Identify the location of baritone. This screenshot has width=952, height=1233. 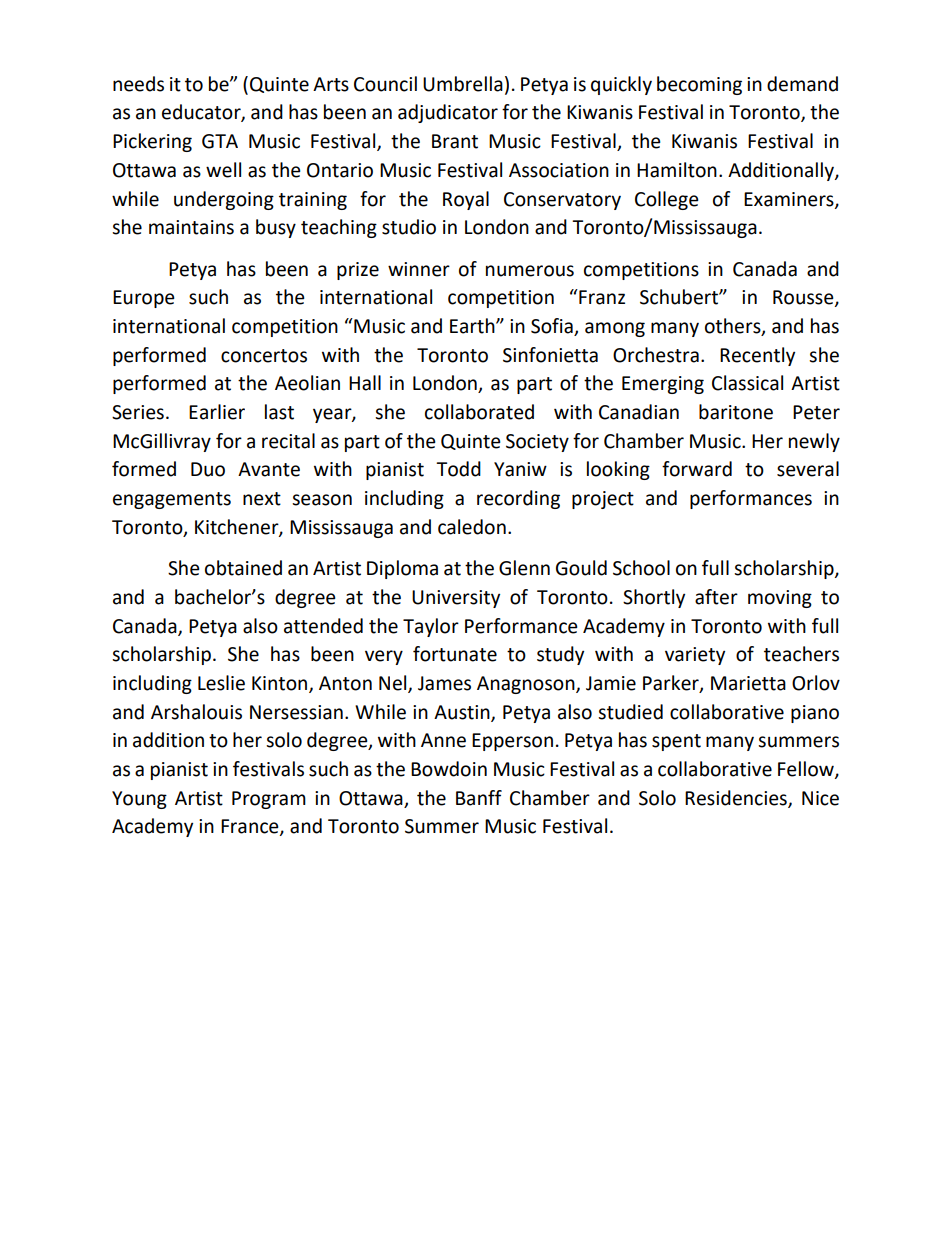
(736, 412).
